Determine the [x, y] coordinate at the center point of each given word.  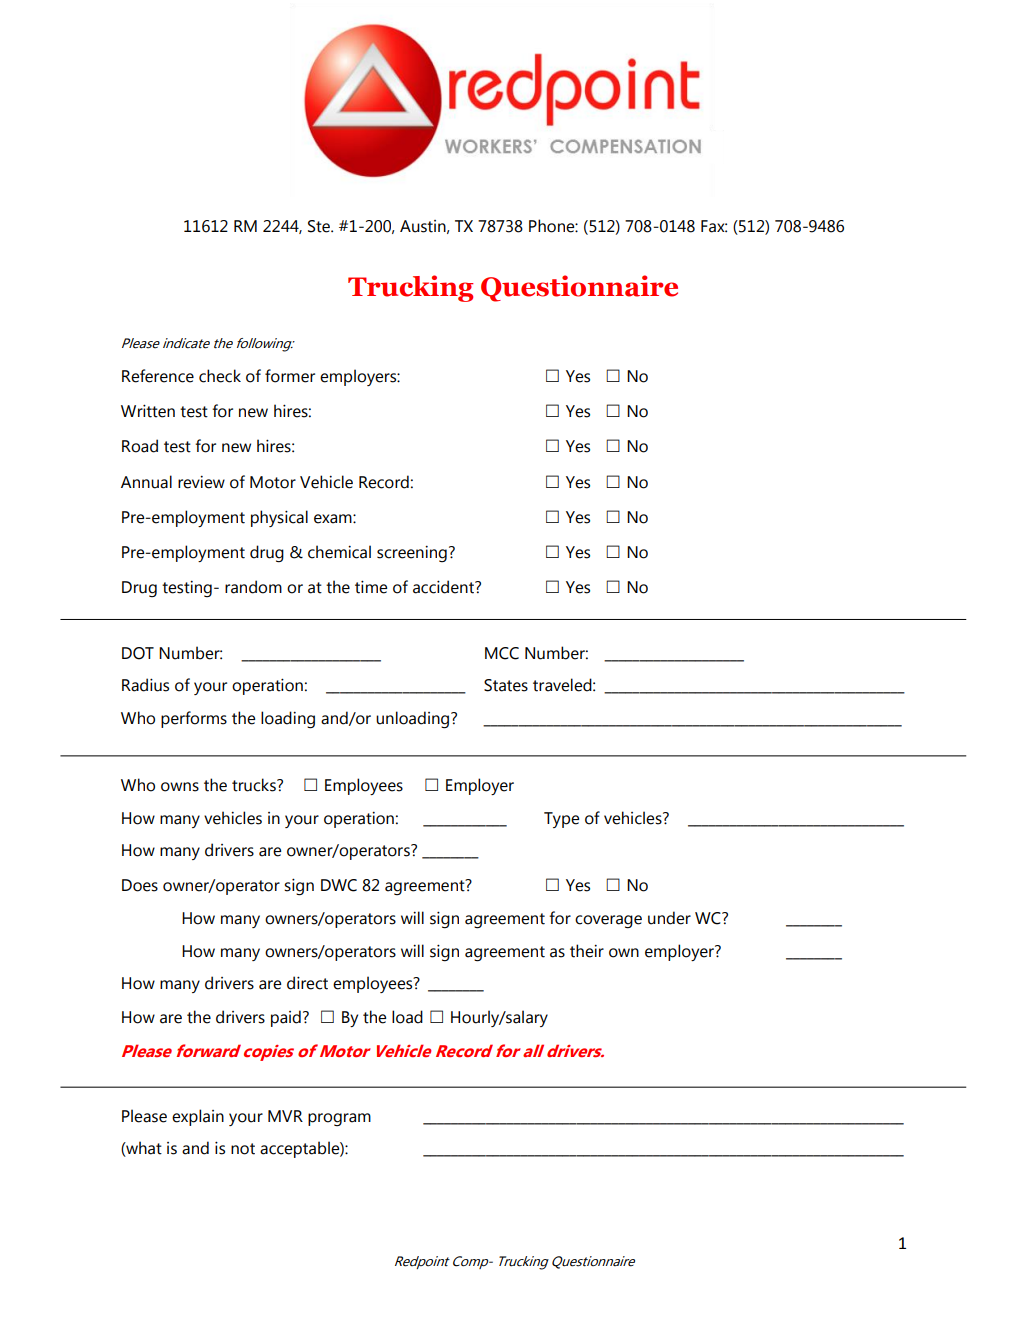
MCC [502, 653]
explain [198, 1117]
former [290, 376]
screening [412, 554]
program [339, 1119]
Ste [320, 226]
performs [194, 719]
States [506, 685]
